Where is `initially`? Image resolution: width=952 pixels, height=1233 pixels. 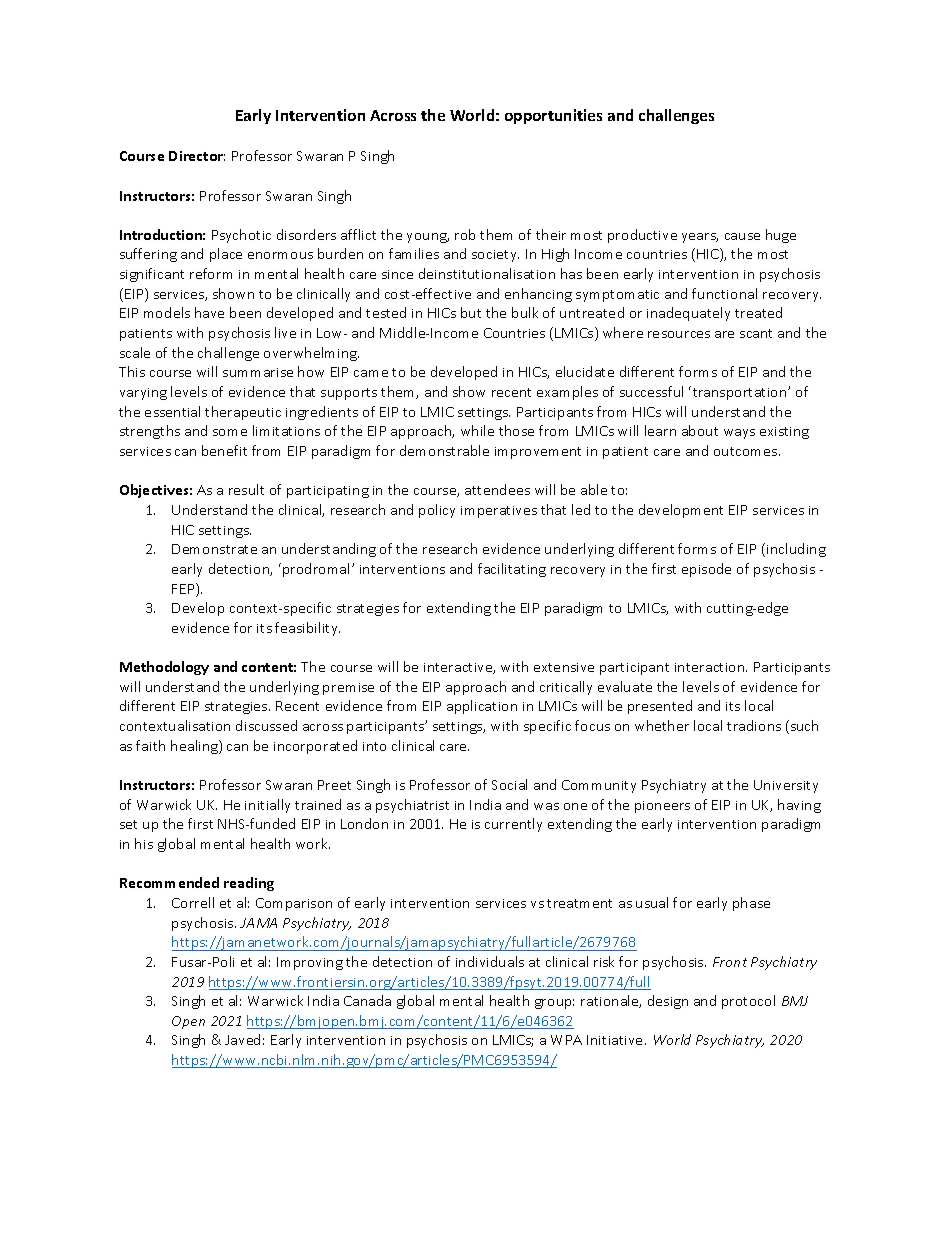
initially is located at coordinates (267, 806).
